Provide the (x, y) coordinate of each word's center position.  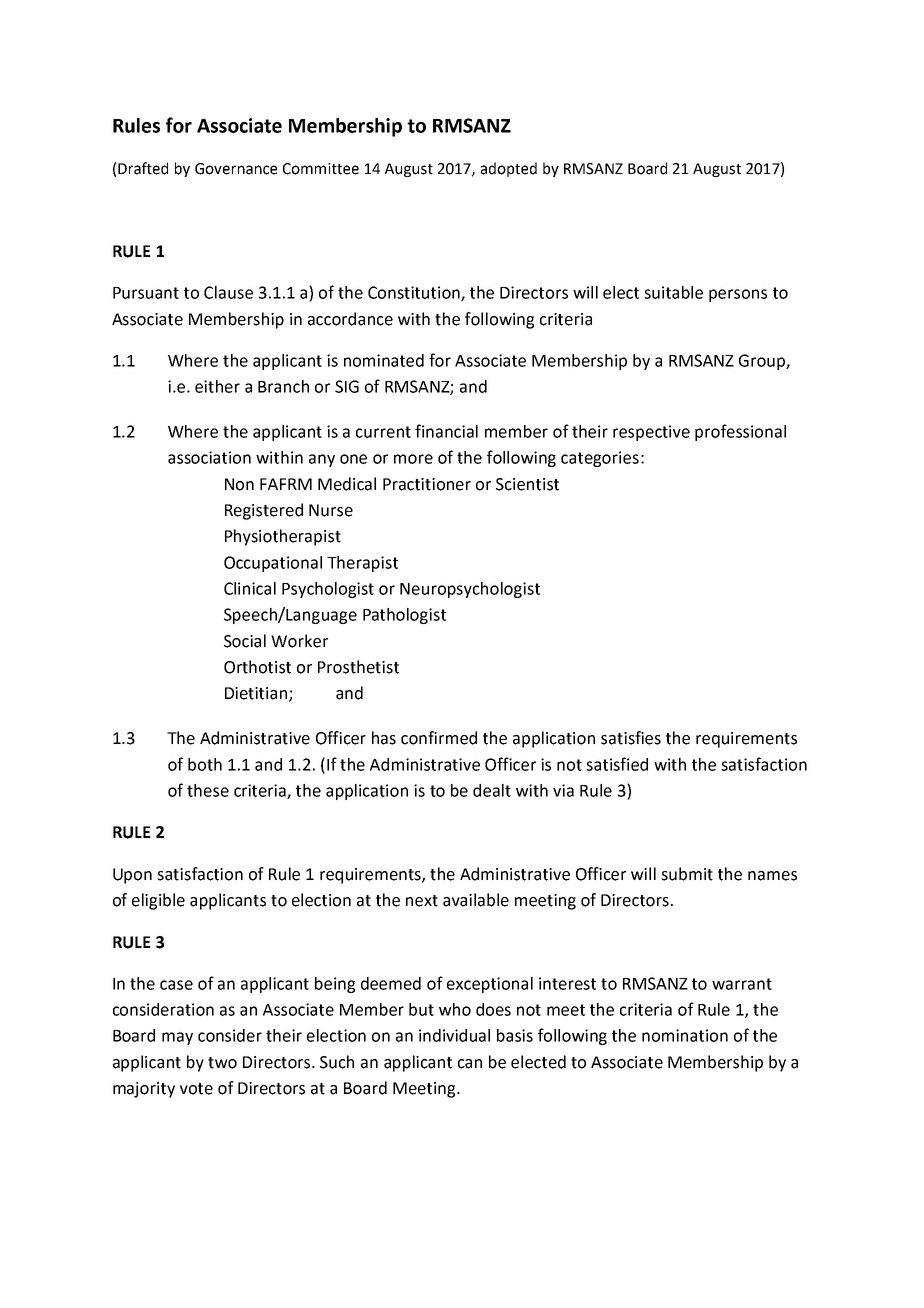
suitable (673, 292)
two (222, 1063)
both (205, 764)
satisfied (617, 764)
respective (651, 433)
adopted (509, 169)
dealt (492, 790)
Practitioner (427, 484)
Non (239, 484)
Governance (236, 169)
